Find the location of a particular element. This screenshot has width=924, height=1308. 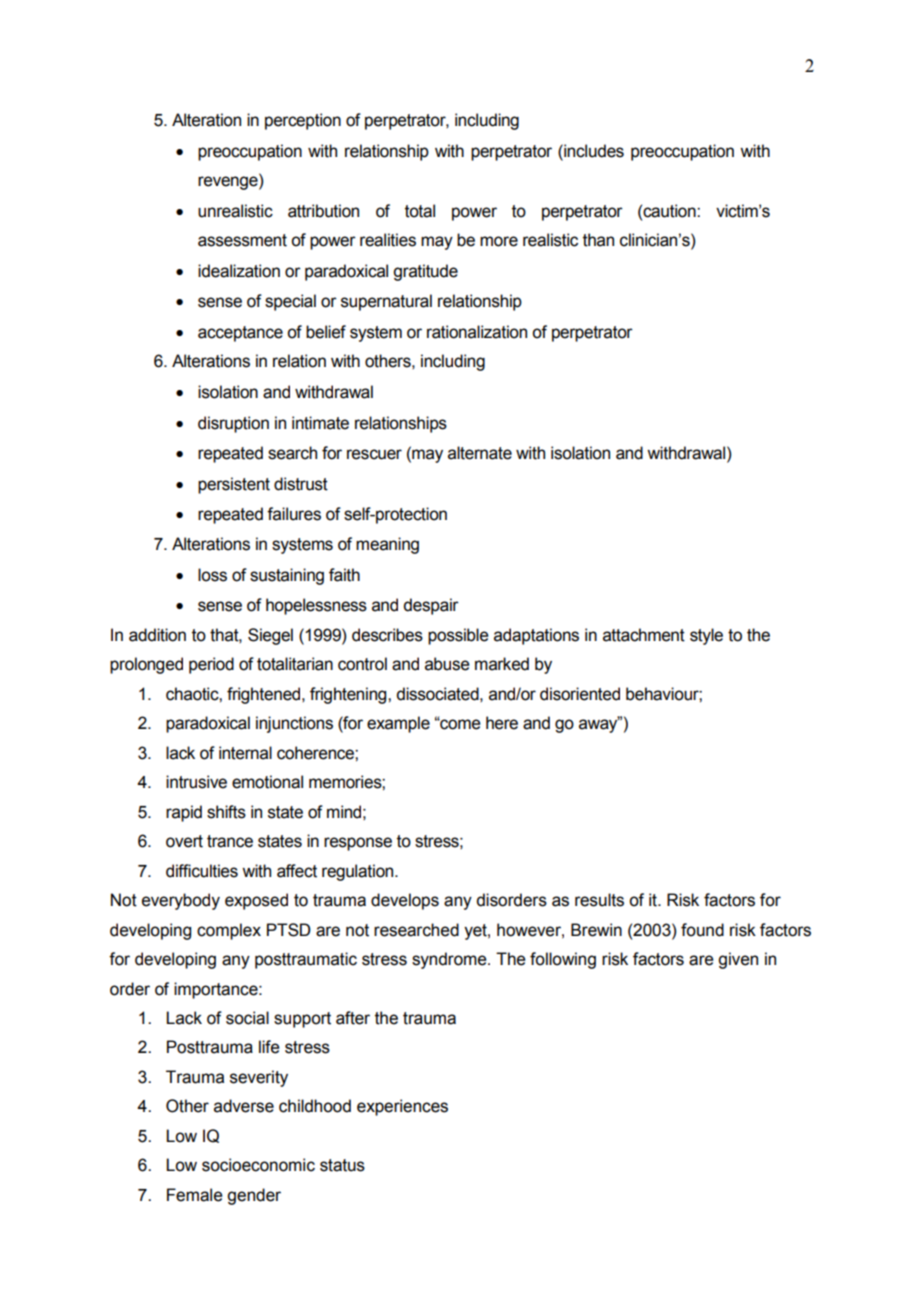

realities is located at coordinates (388, 240).
